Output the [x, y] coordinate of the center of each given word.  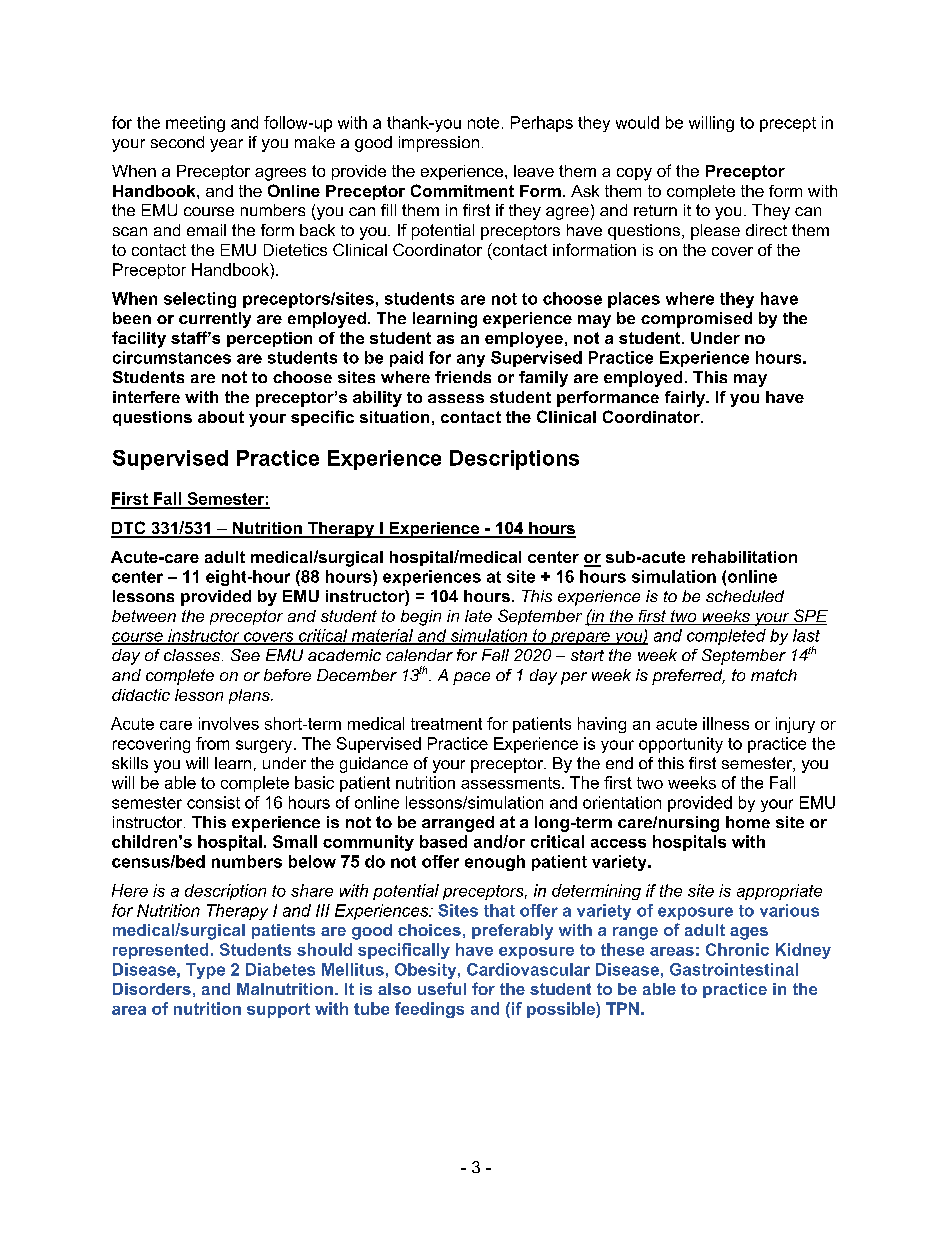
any [471, 360]
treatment [446, 724]
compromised [696, 320]
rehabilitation [744, 557]
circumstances [172, 357]
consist [213, 802]
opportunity [681, 745]
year [226, 145]
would [637, 122]
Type [205, 971]
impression [439, 144]
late [478, 616]
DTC [129, 529]
